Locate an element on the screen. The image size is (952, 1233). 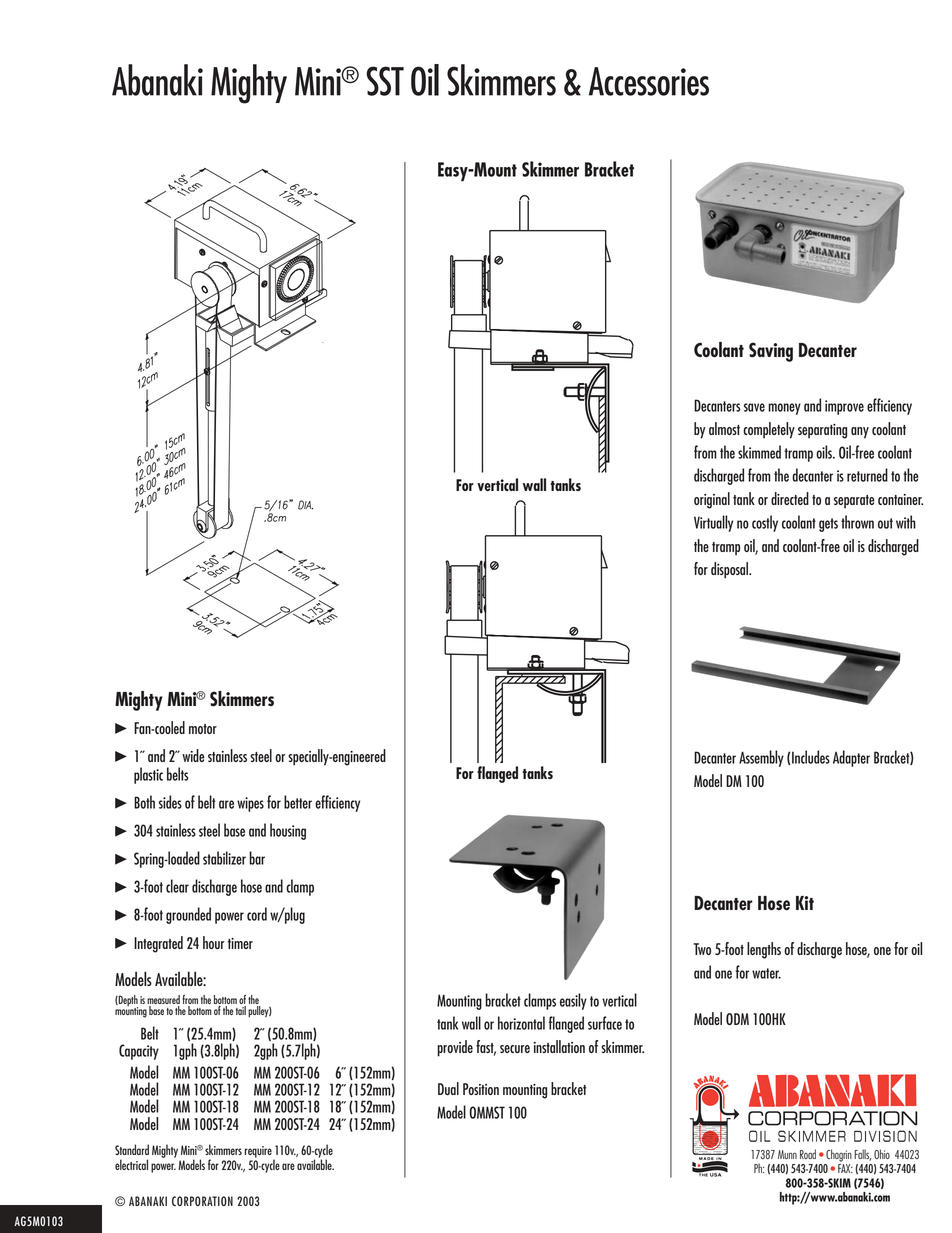
SST is located at coordinates (385, 81).
